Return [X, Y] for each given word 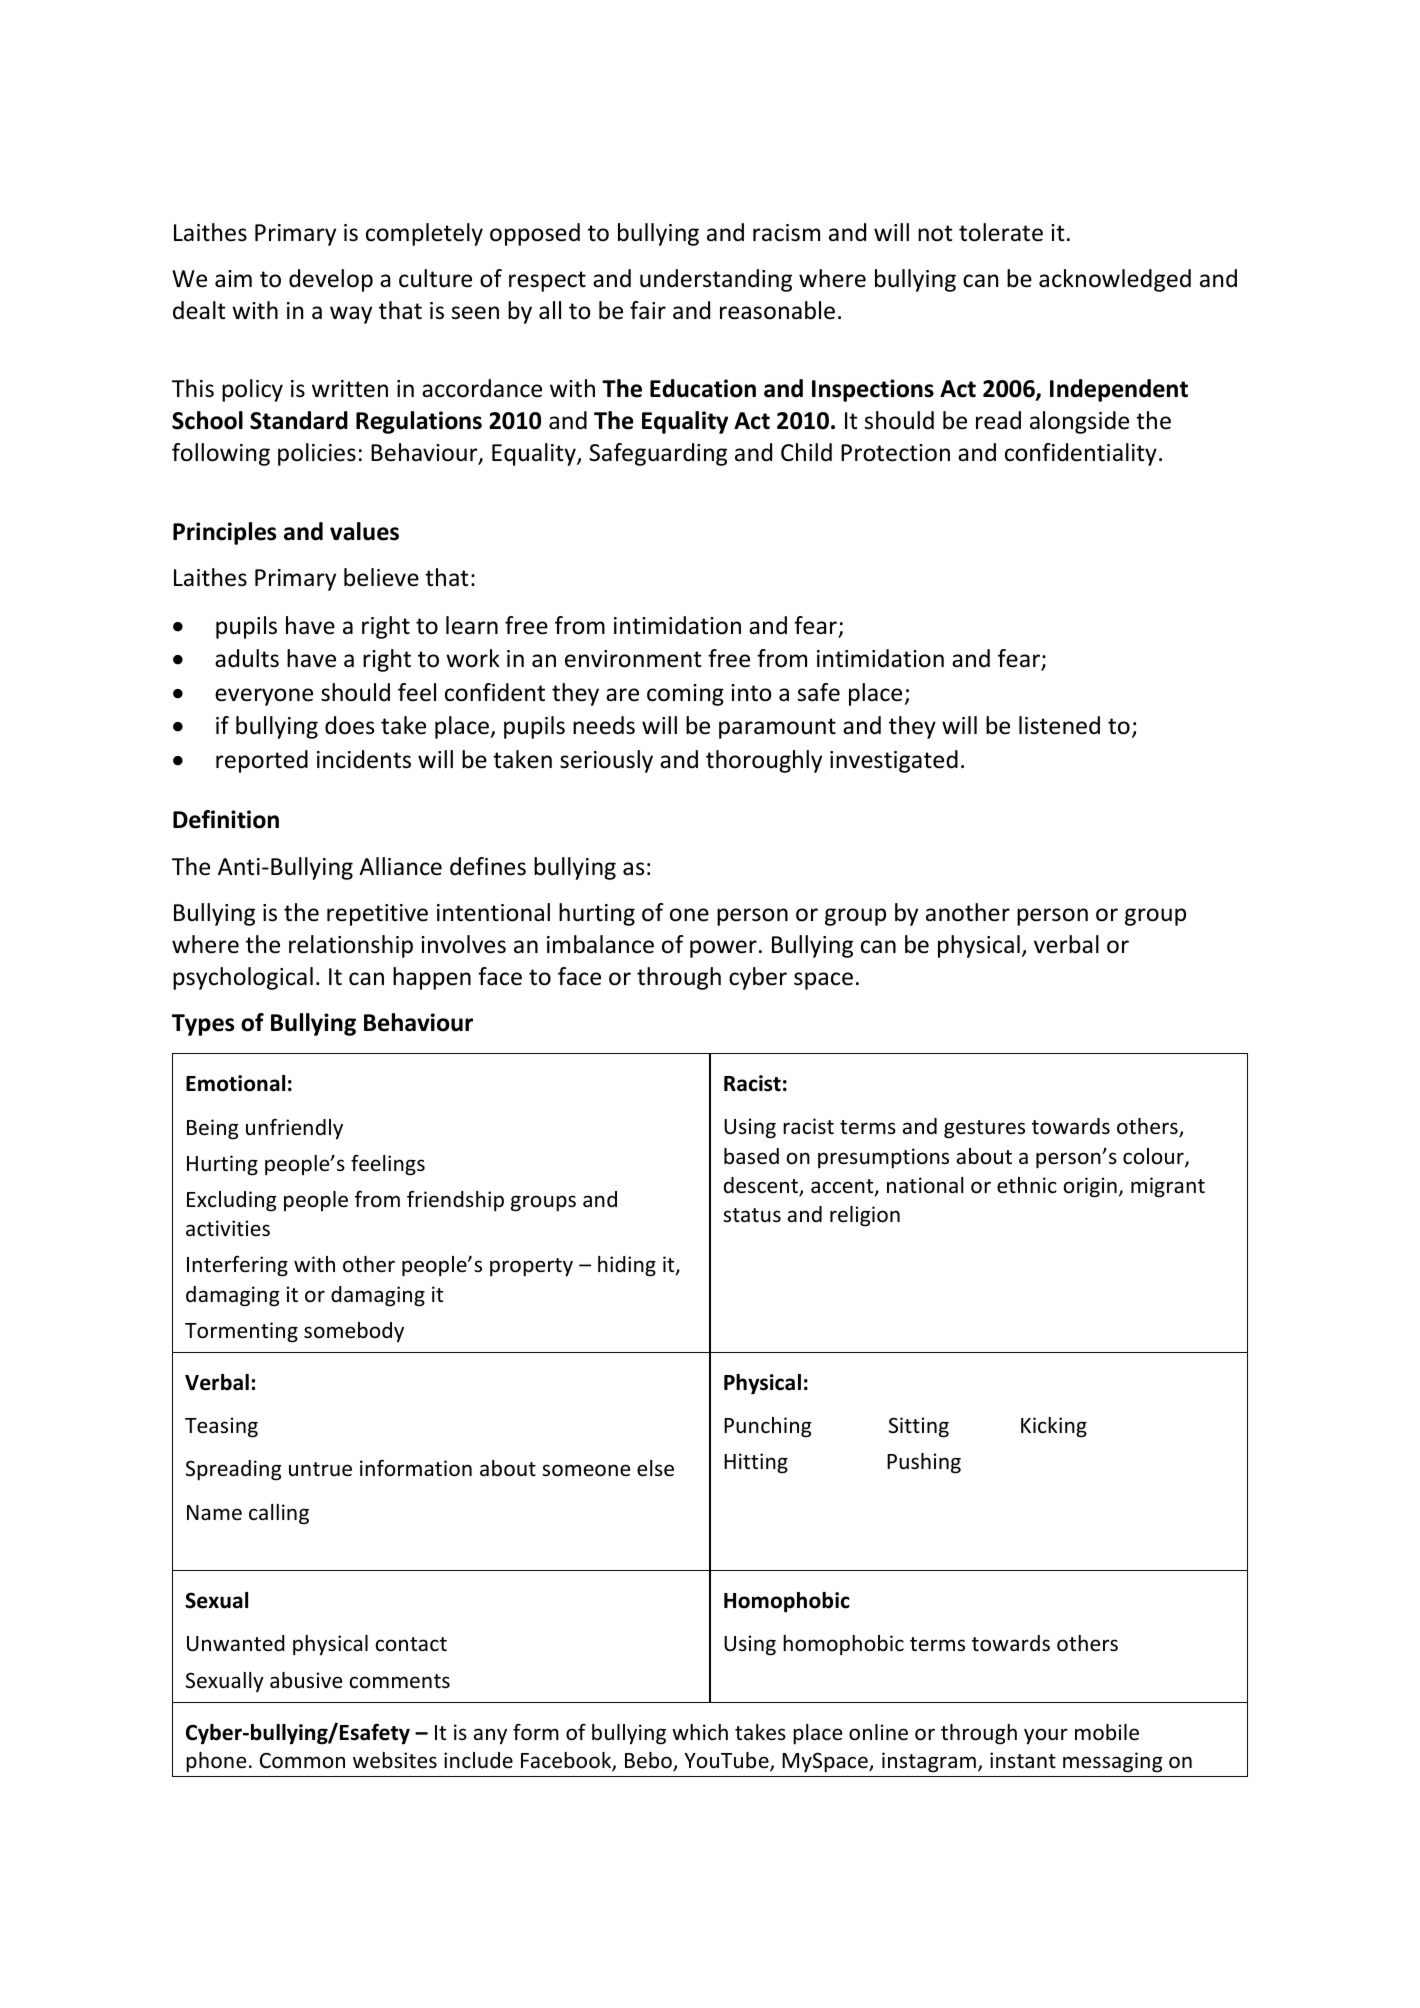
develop [331, 280]
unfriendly [294, 1129]
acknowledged [1115, 280]
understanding [716, 280]
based [751, 1156]
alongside [1079, 422]
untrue [320, 1469]
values [364, 531]
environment [633, 659]
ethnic [1027, 1185]
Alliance [400, 866]
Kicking [1054, 1427]
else [655, 1468]
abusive [306, 1680]
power [723, 949]
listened [1059, 725]
